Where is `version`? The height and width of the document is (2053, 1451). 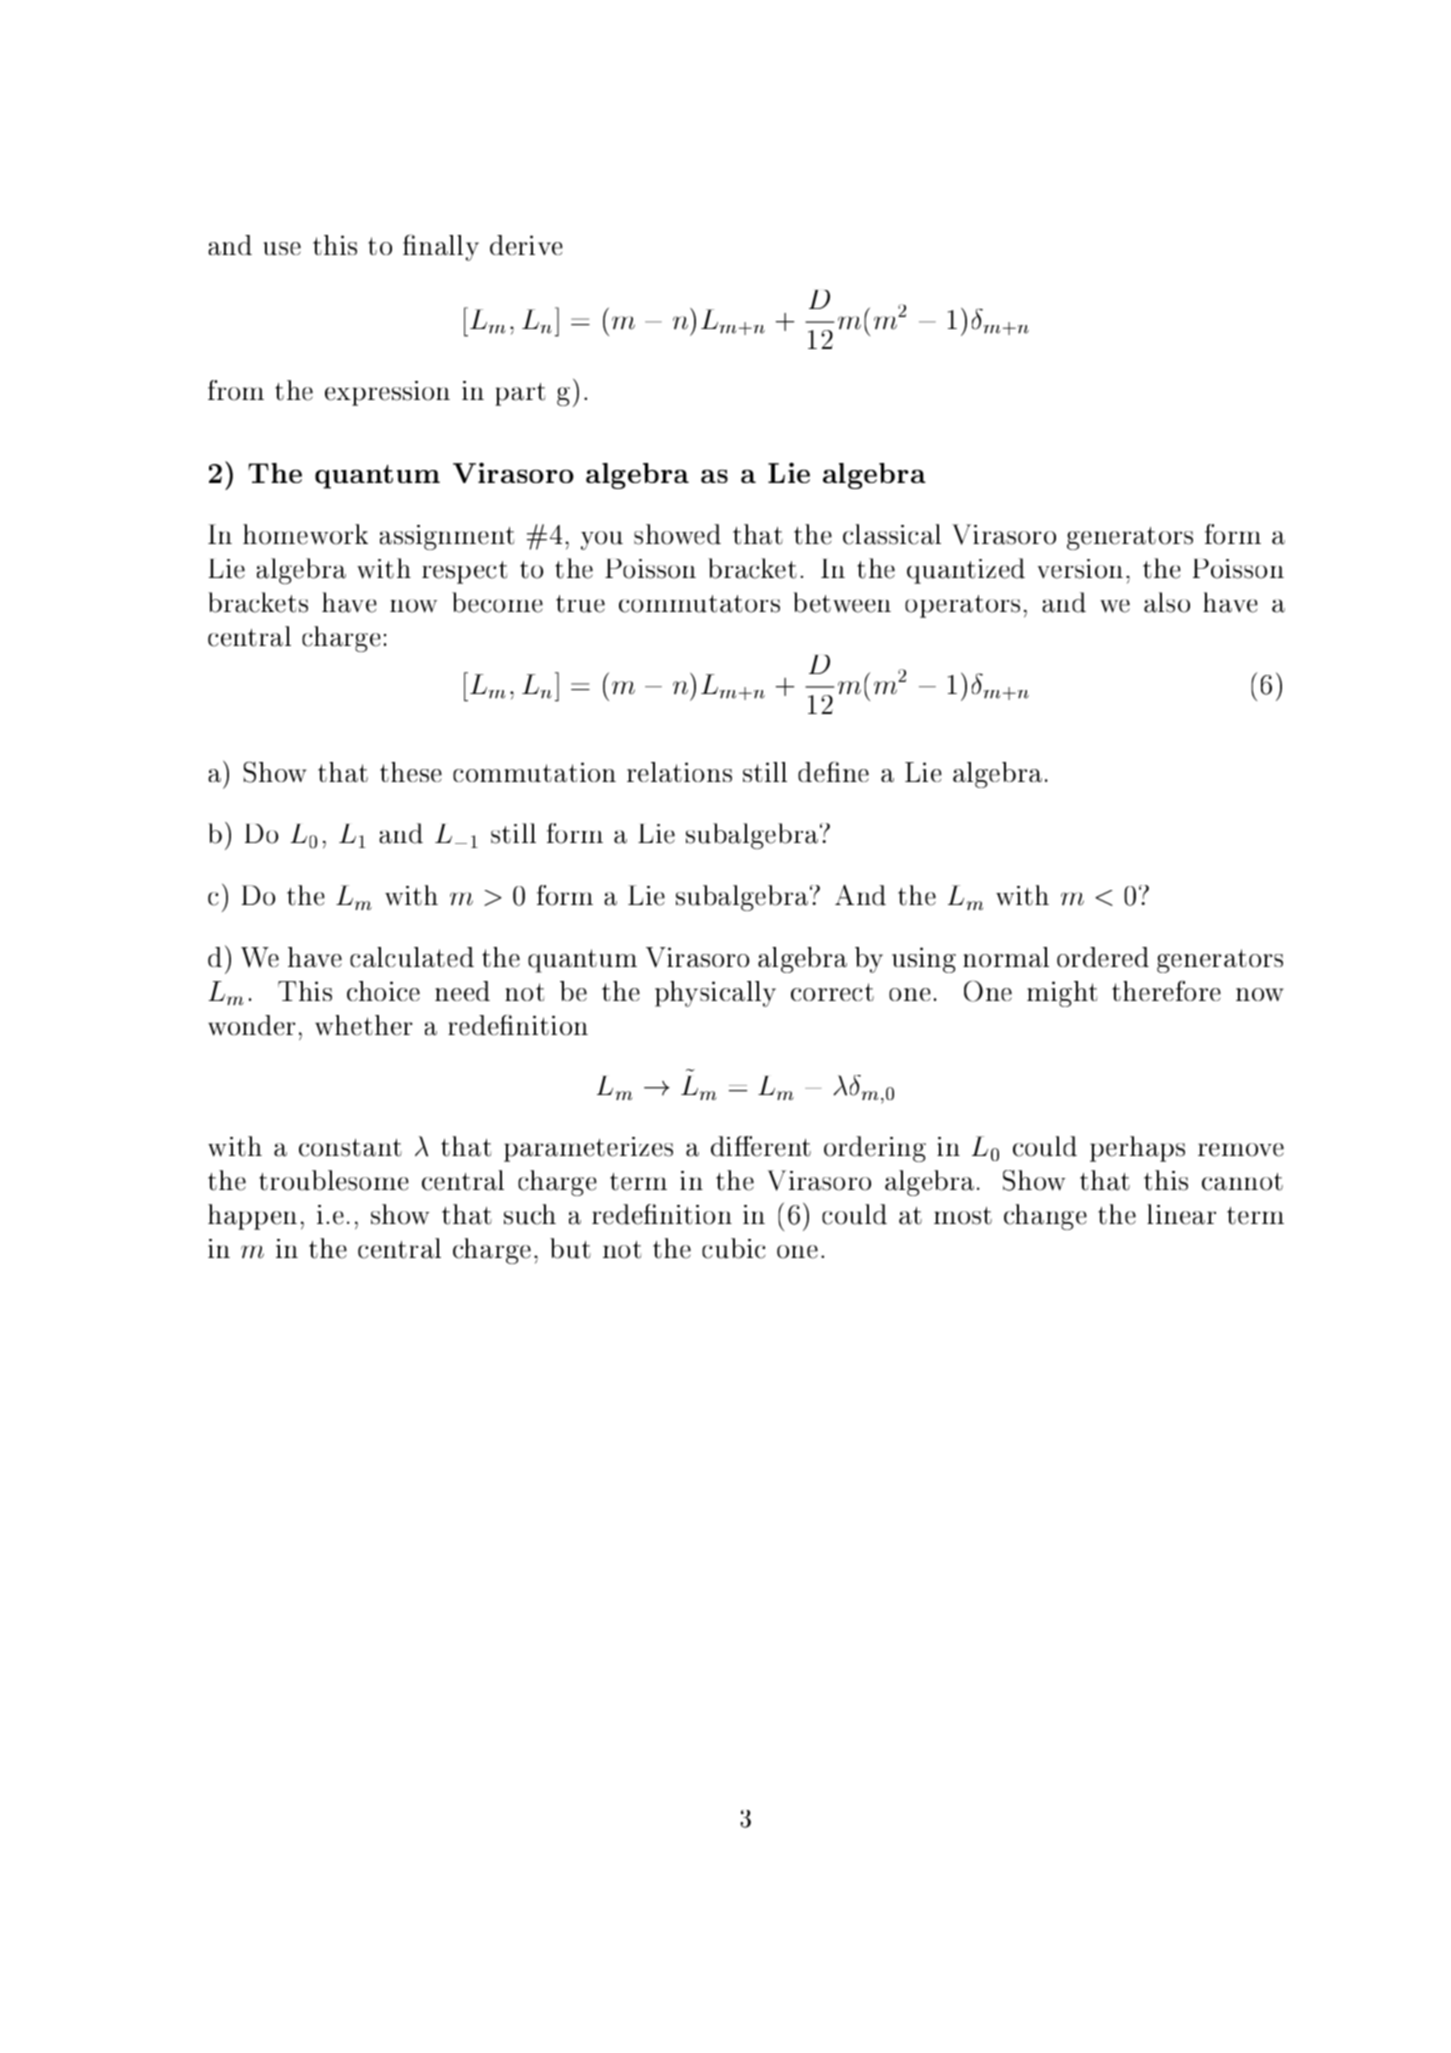 version is located at coordinates (1080, 569).
